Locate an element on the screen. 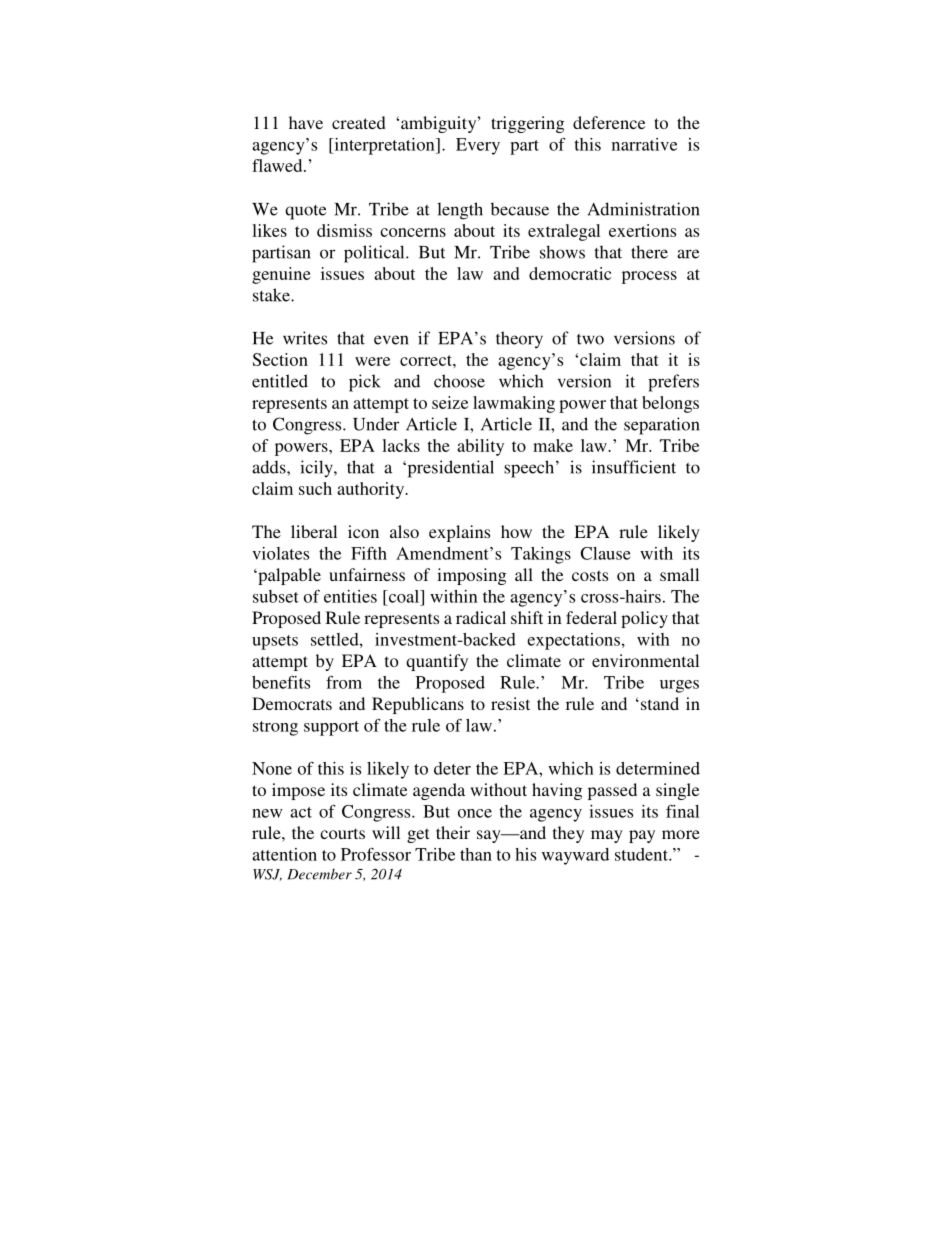 The width and height of the screenshot is (952, 1233). explains is located at coordinates (459, 533).
